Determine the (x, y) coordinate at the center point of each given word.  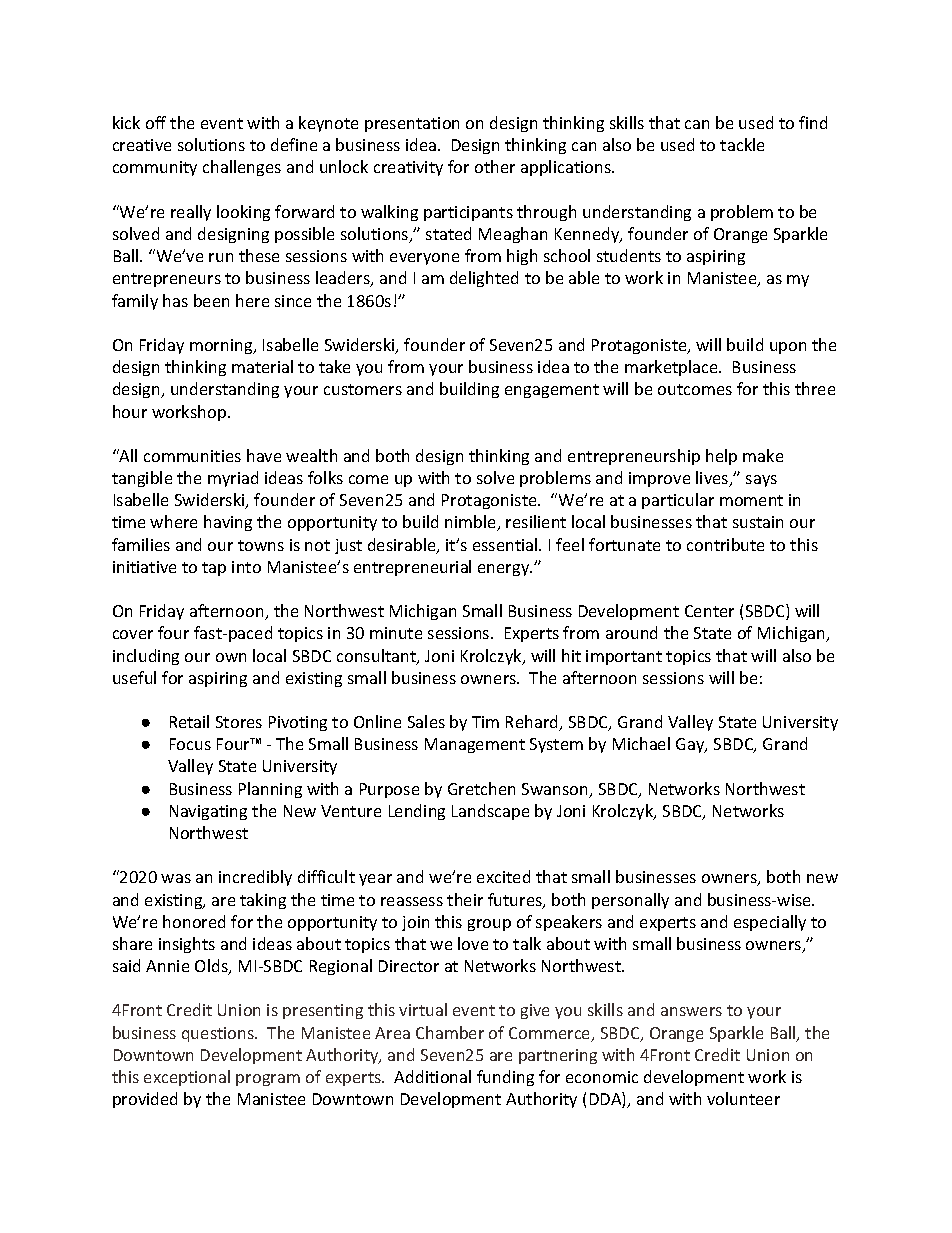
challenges (242, 168)
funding (505, 1078)
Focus (190, 744)
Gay (691, 745)
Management (475, 745)
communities (192, 456)
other (495, 166)
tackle (742, 144)
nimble (471, 523)
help (721, 457)
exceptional (187, 1078)
